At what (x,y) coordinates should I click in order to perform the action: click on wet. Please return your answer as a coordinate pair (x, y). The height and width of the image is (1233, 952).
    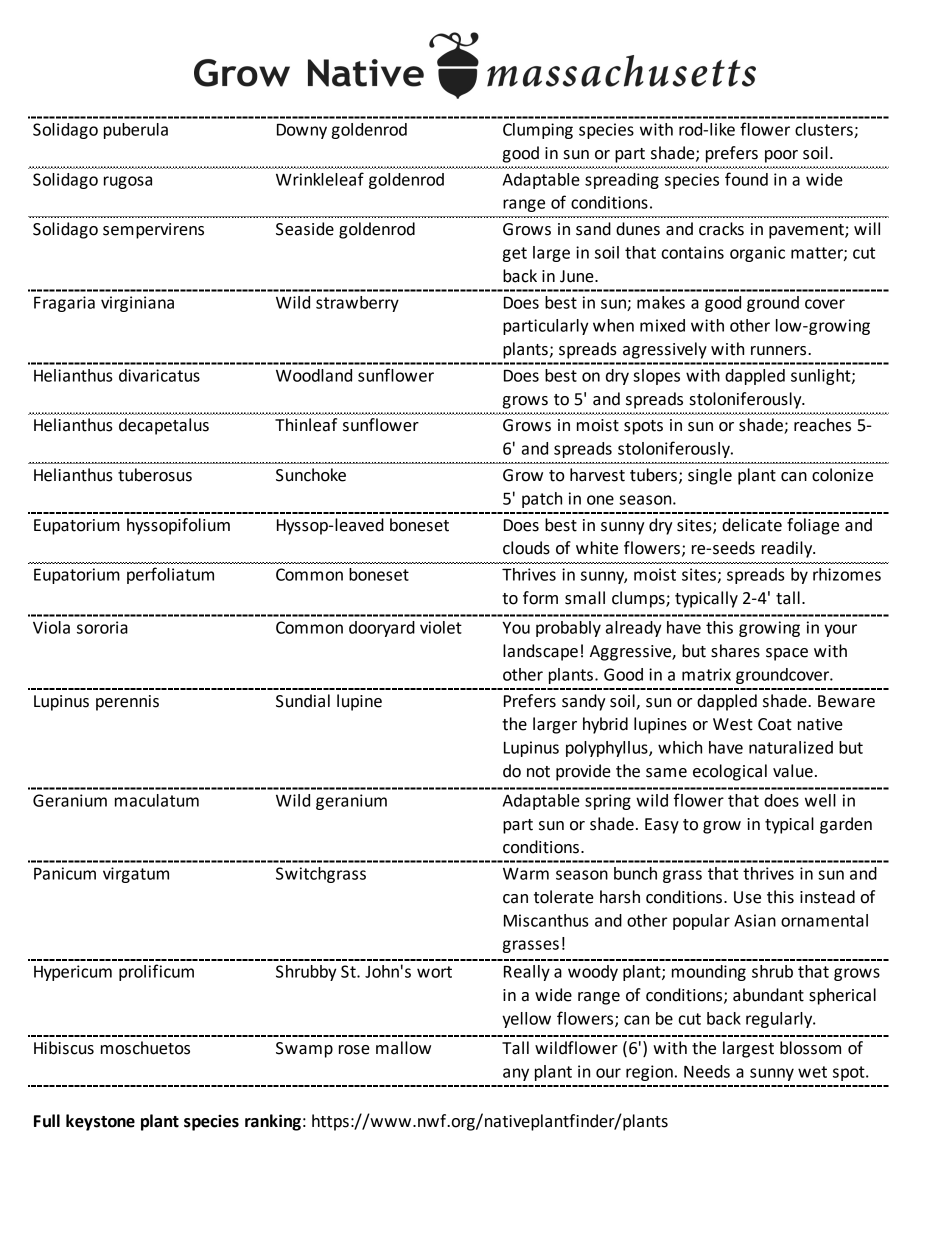
    Looking at the image, I should click on (812, 1072).
